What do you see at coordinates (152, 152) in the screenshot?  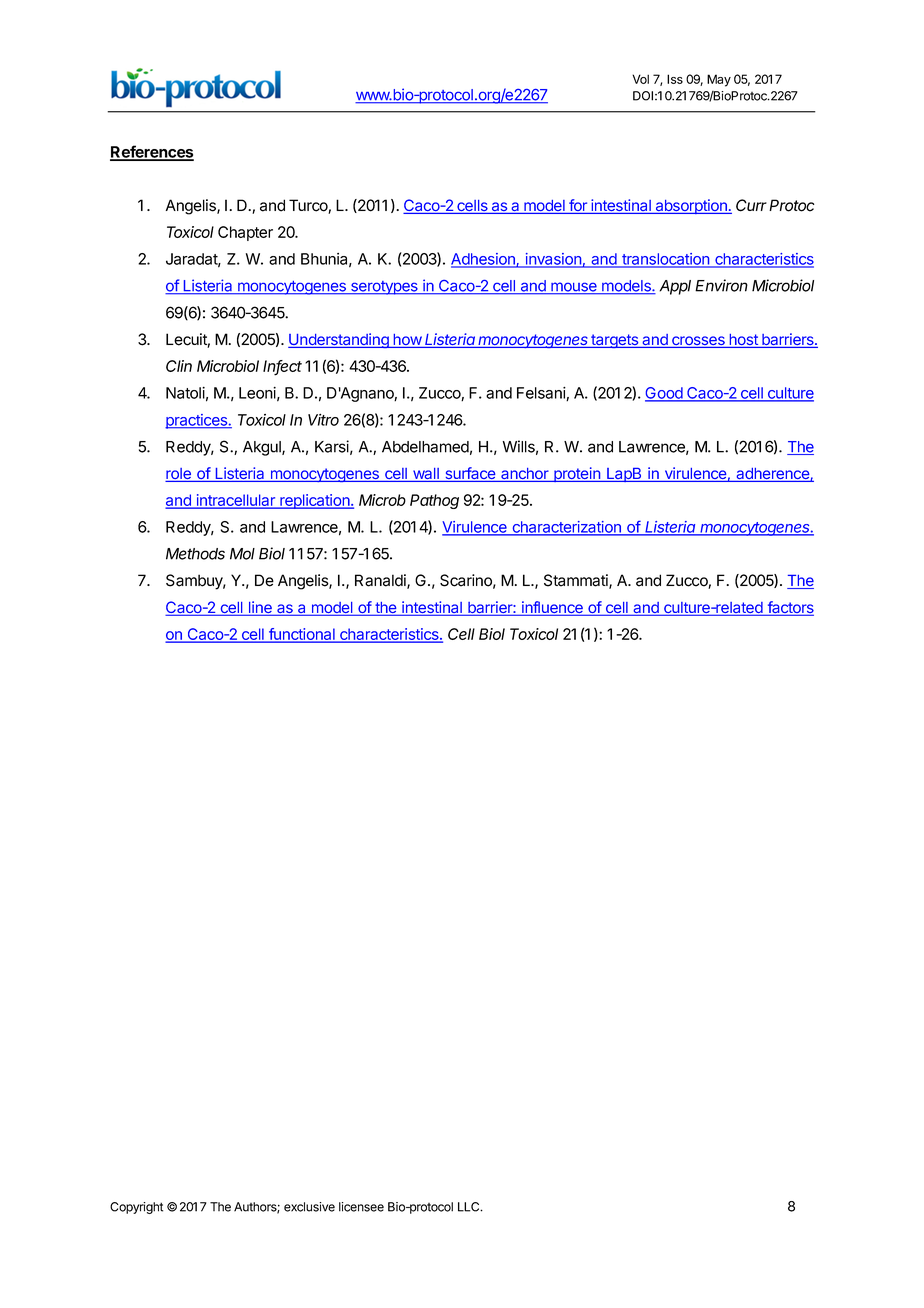 I see `References` at bounding box center [152, 152].
